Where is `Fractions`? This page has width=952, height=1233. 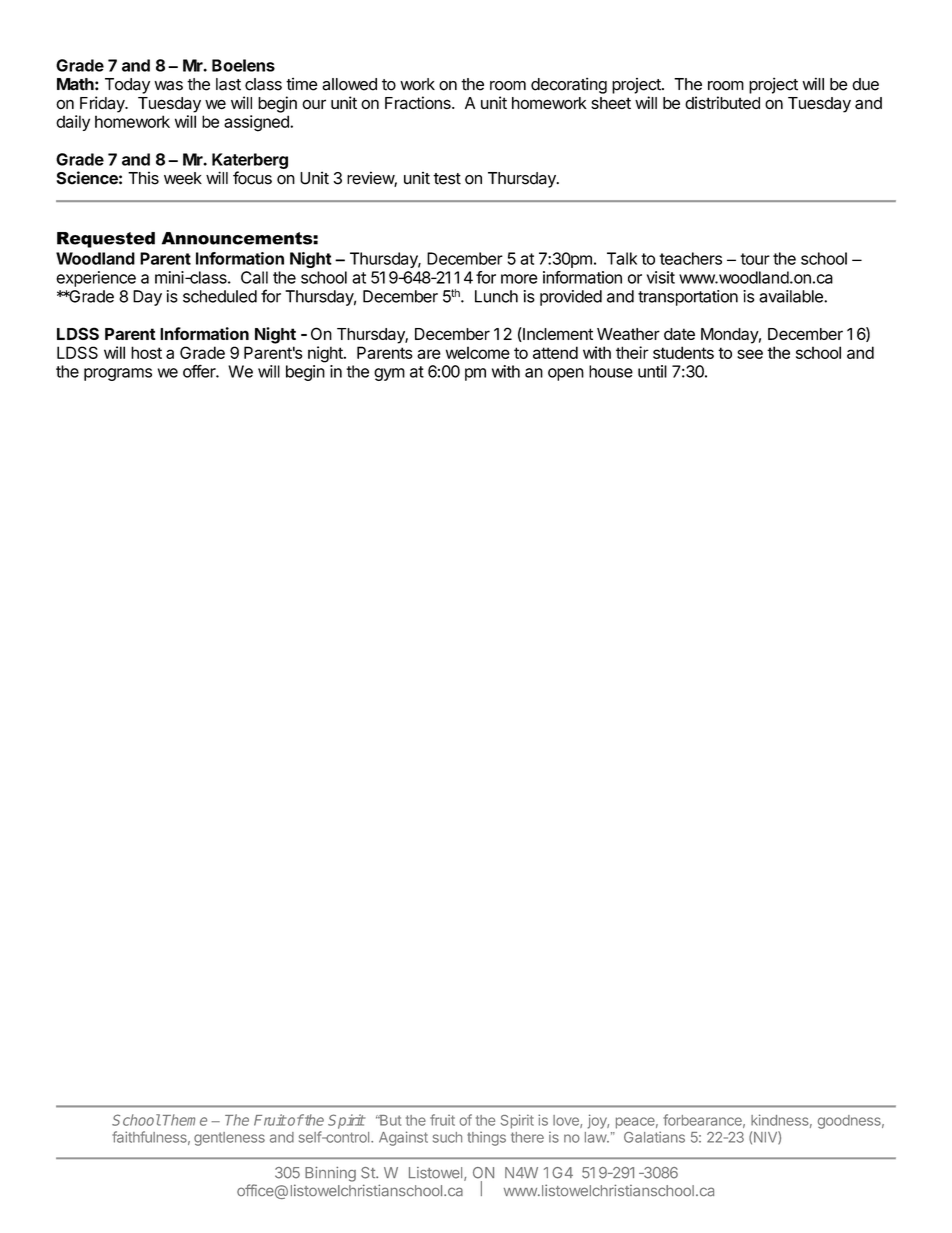 Fractions is located at coordinates (419, 102).
